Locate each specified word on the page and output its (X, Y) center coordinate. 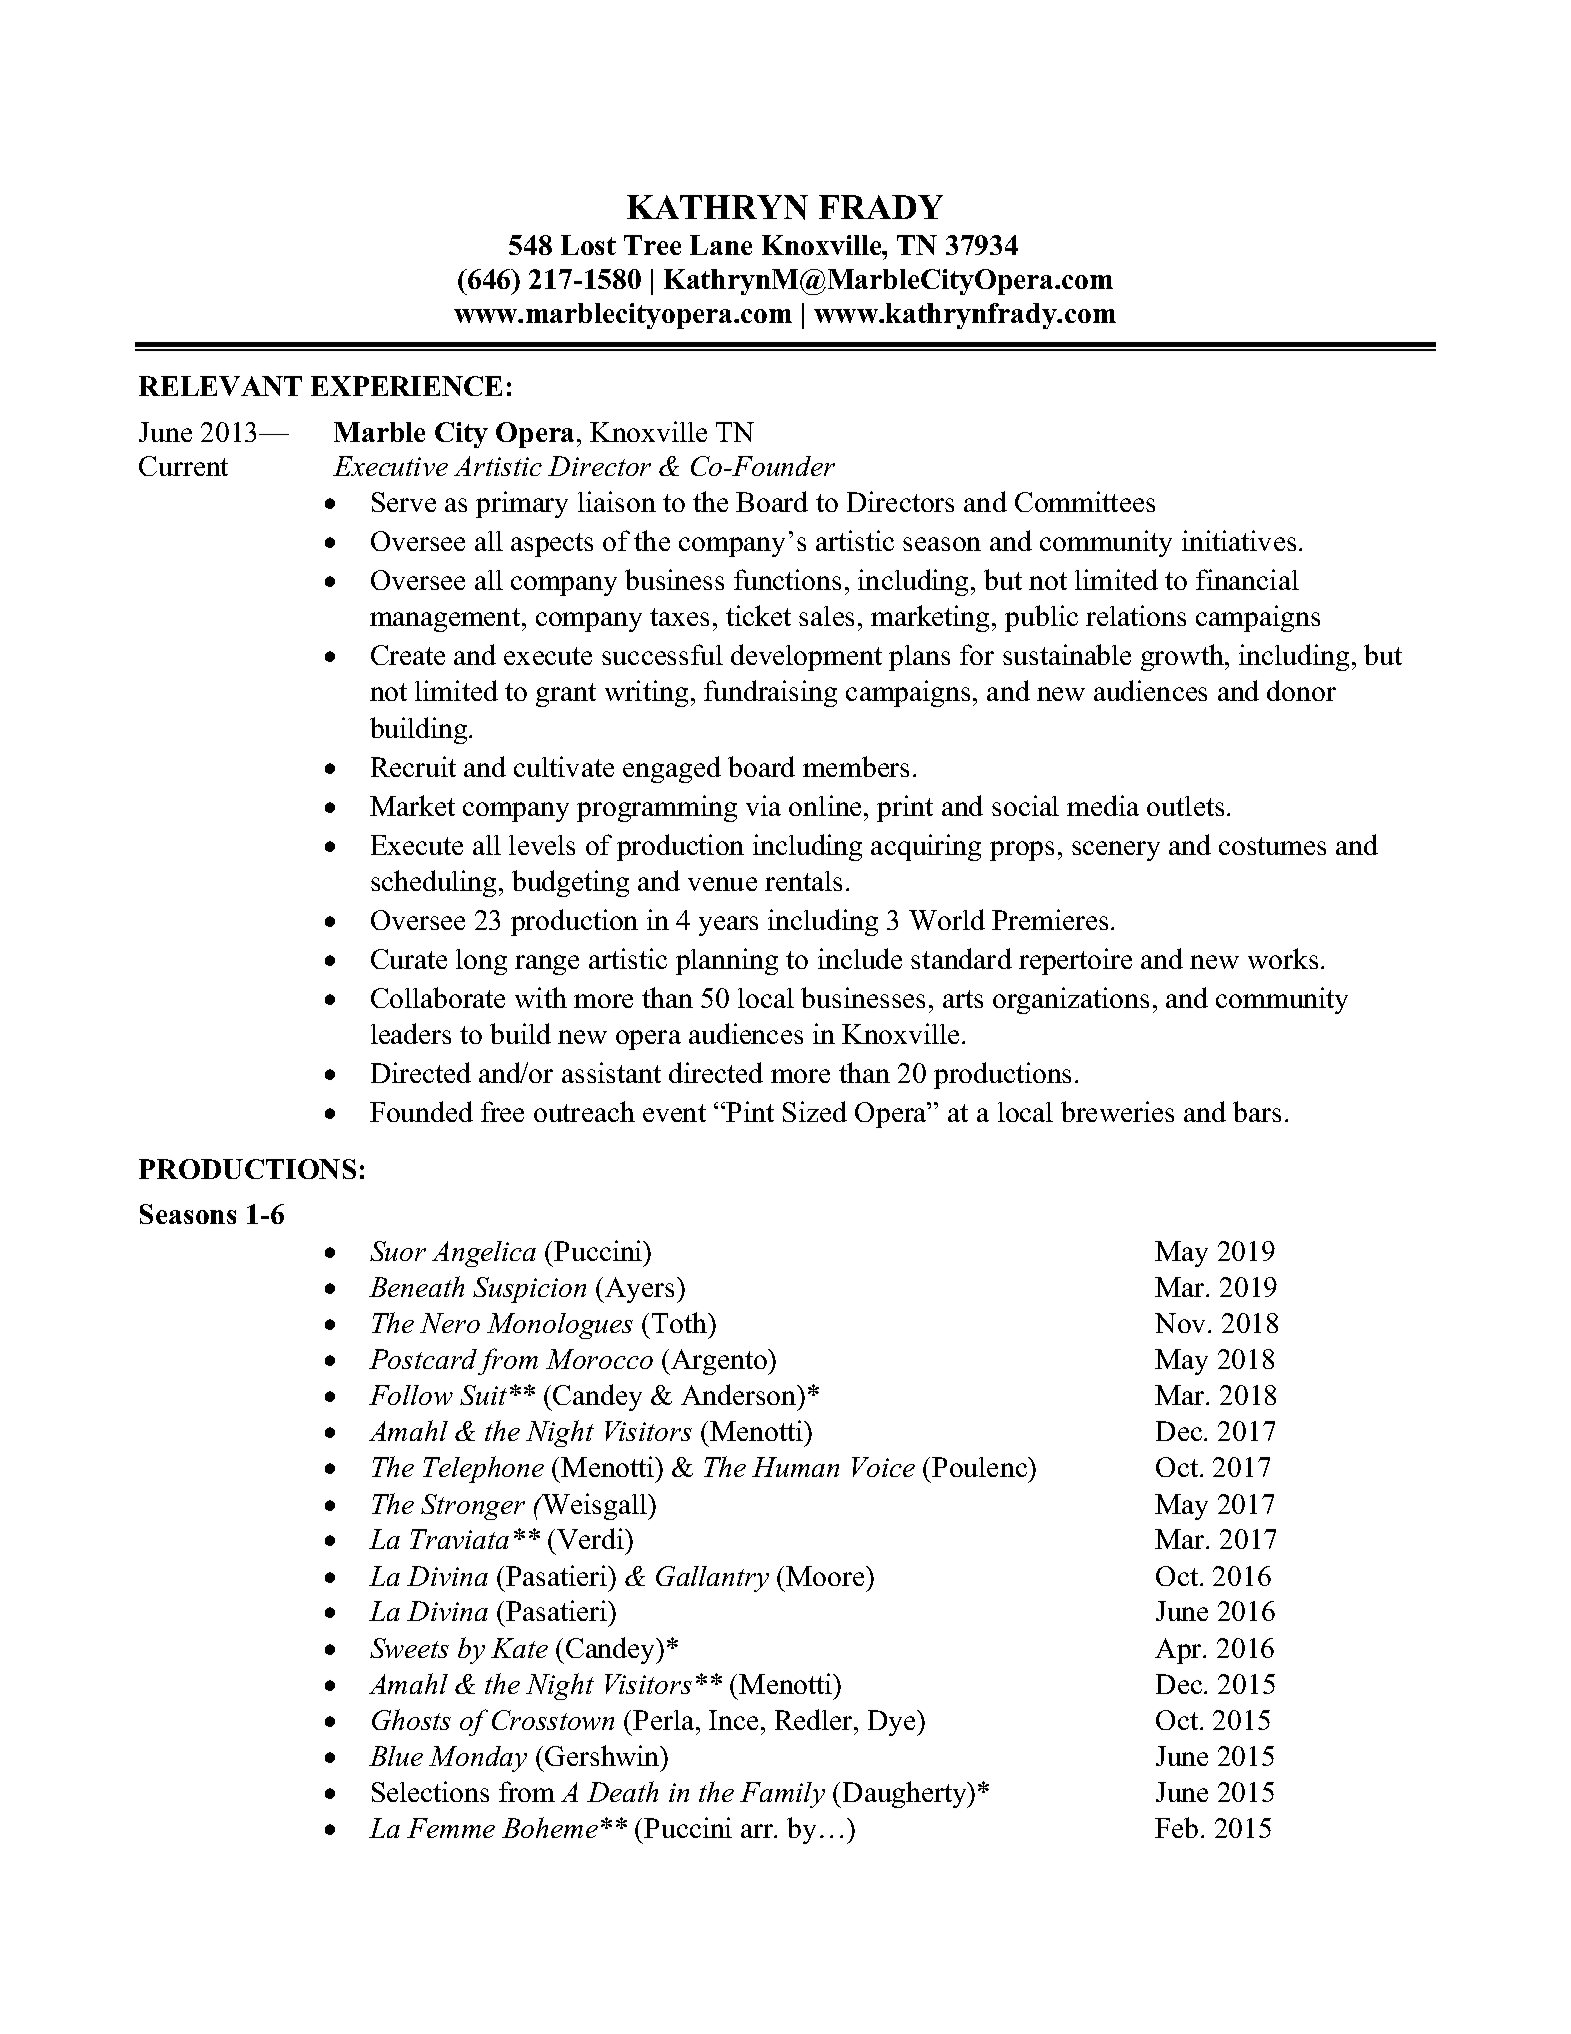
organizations (1071, 1000)
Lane (721, 245)
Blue (396, 1756)
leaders (411, 1033)
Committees (1085, 501)
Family (782, 1795)
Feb (1176, 1827)
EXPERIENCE (406, 386)
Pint (750, 1111)
